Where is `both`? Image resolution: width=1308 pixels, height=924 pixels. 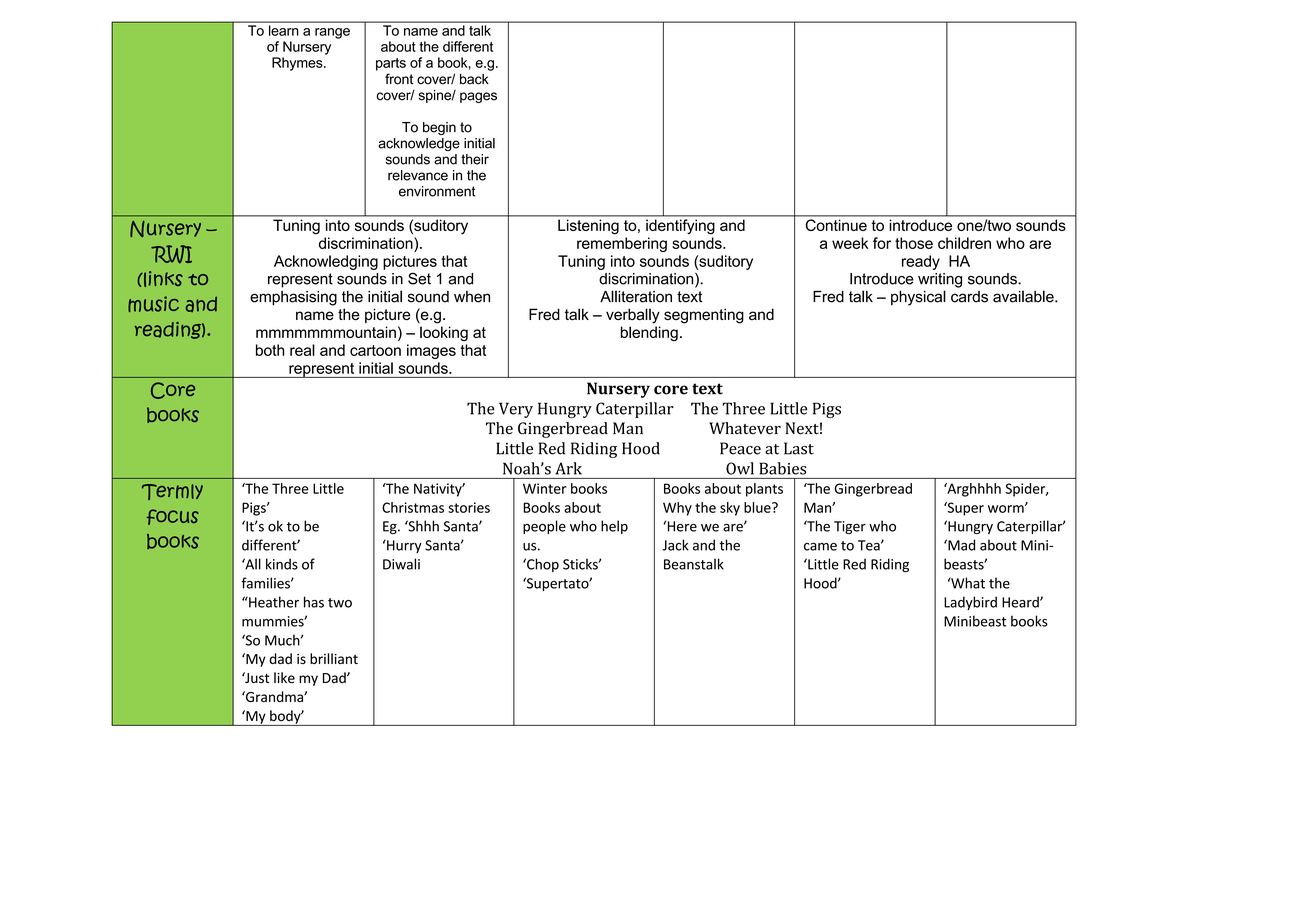
both is located at coordinates (270, 350).
